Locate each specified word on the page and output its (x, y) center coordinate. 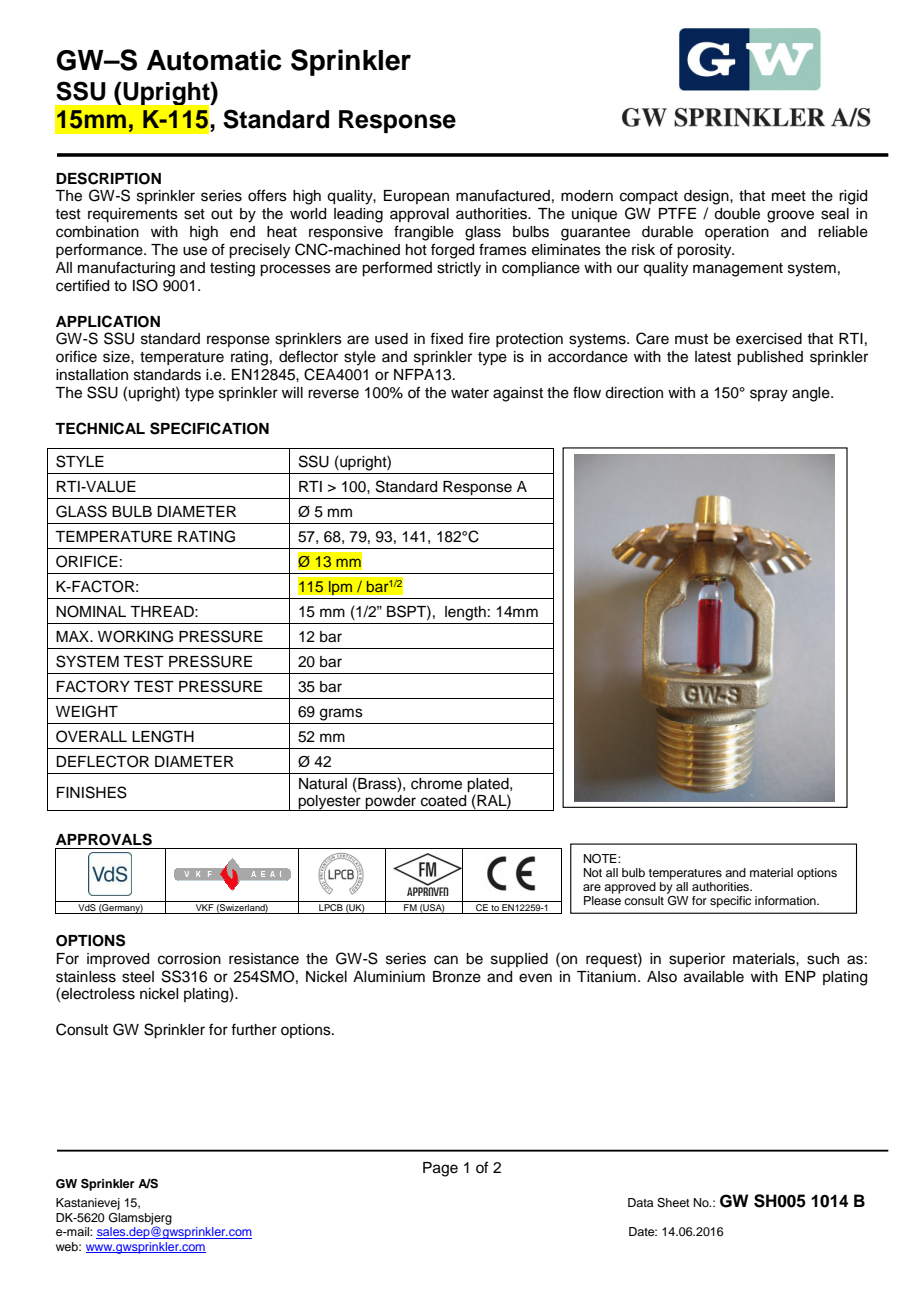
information (786, 900)
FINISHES (92, 792)
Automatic (214, 60)
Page (440, 1169)
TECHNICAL (100, 428)
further (254, 1029)
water (470, 393)
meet (789, 196)
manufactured (503, 195)
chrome (436, 784)
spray (769, 395)
